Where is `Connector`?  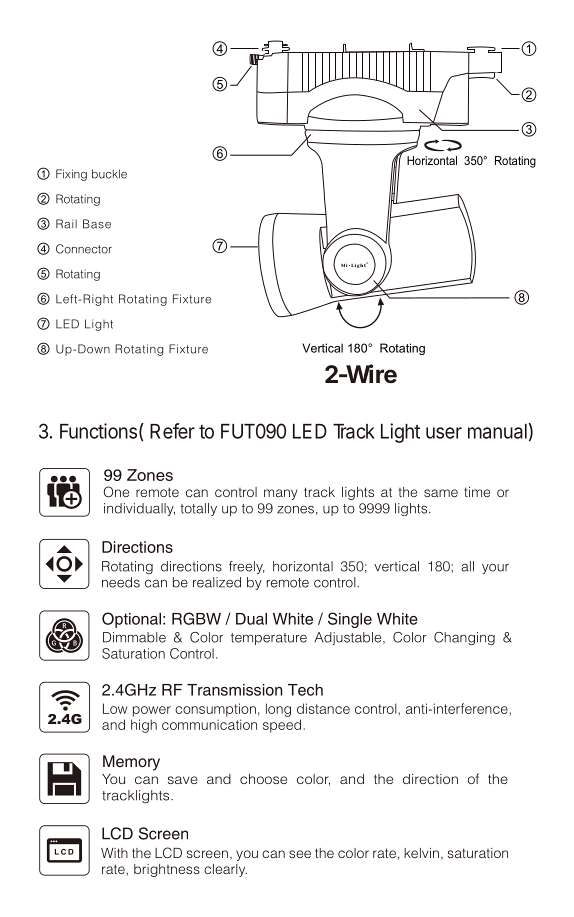 Connector is located at coordinates (84, 249).
